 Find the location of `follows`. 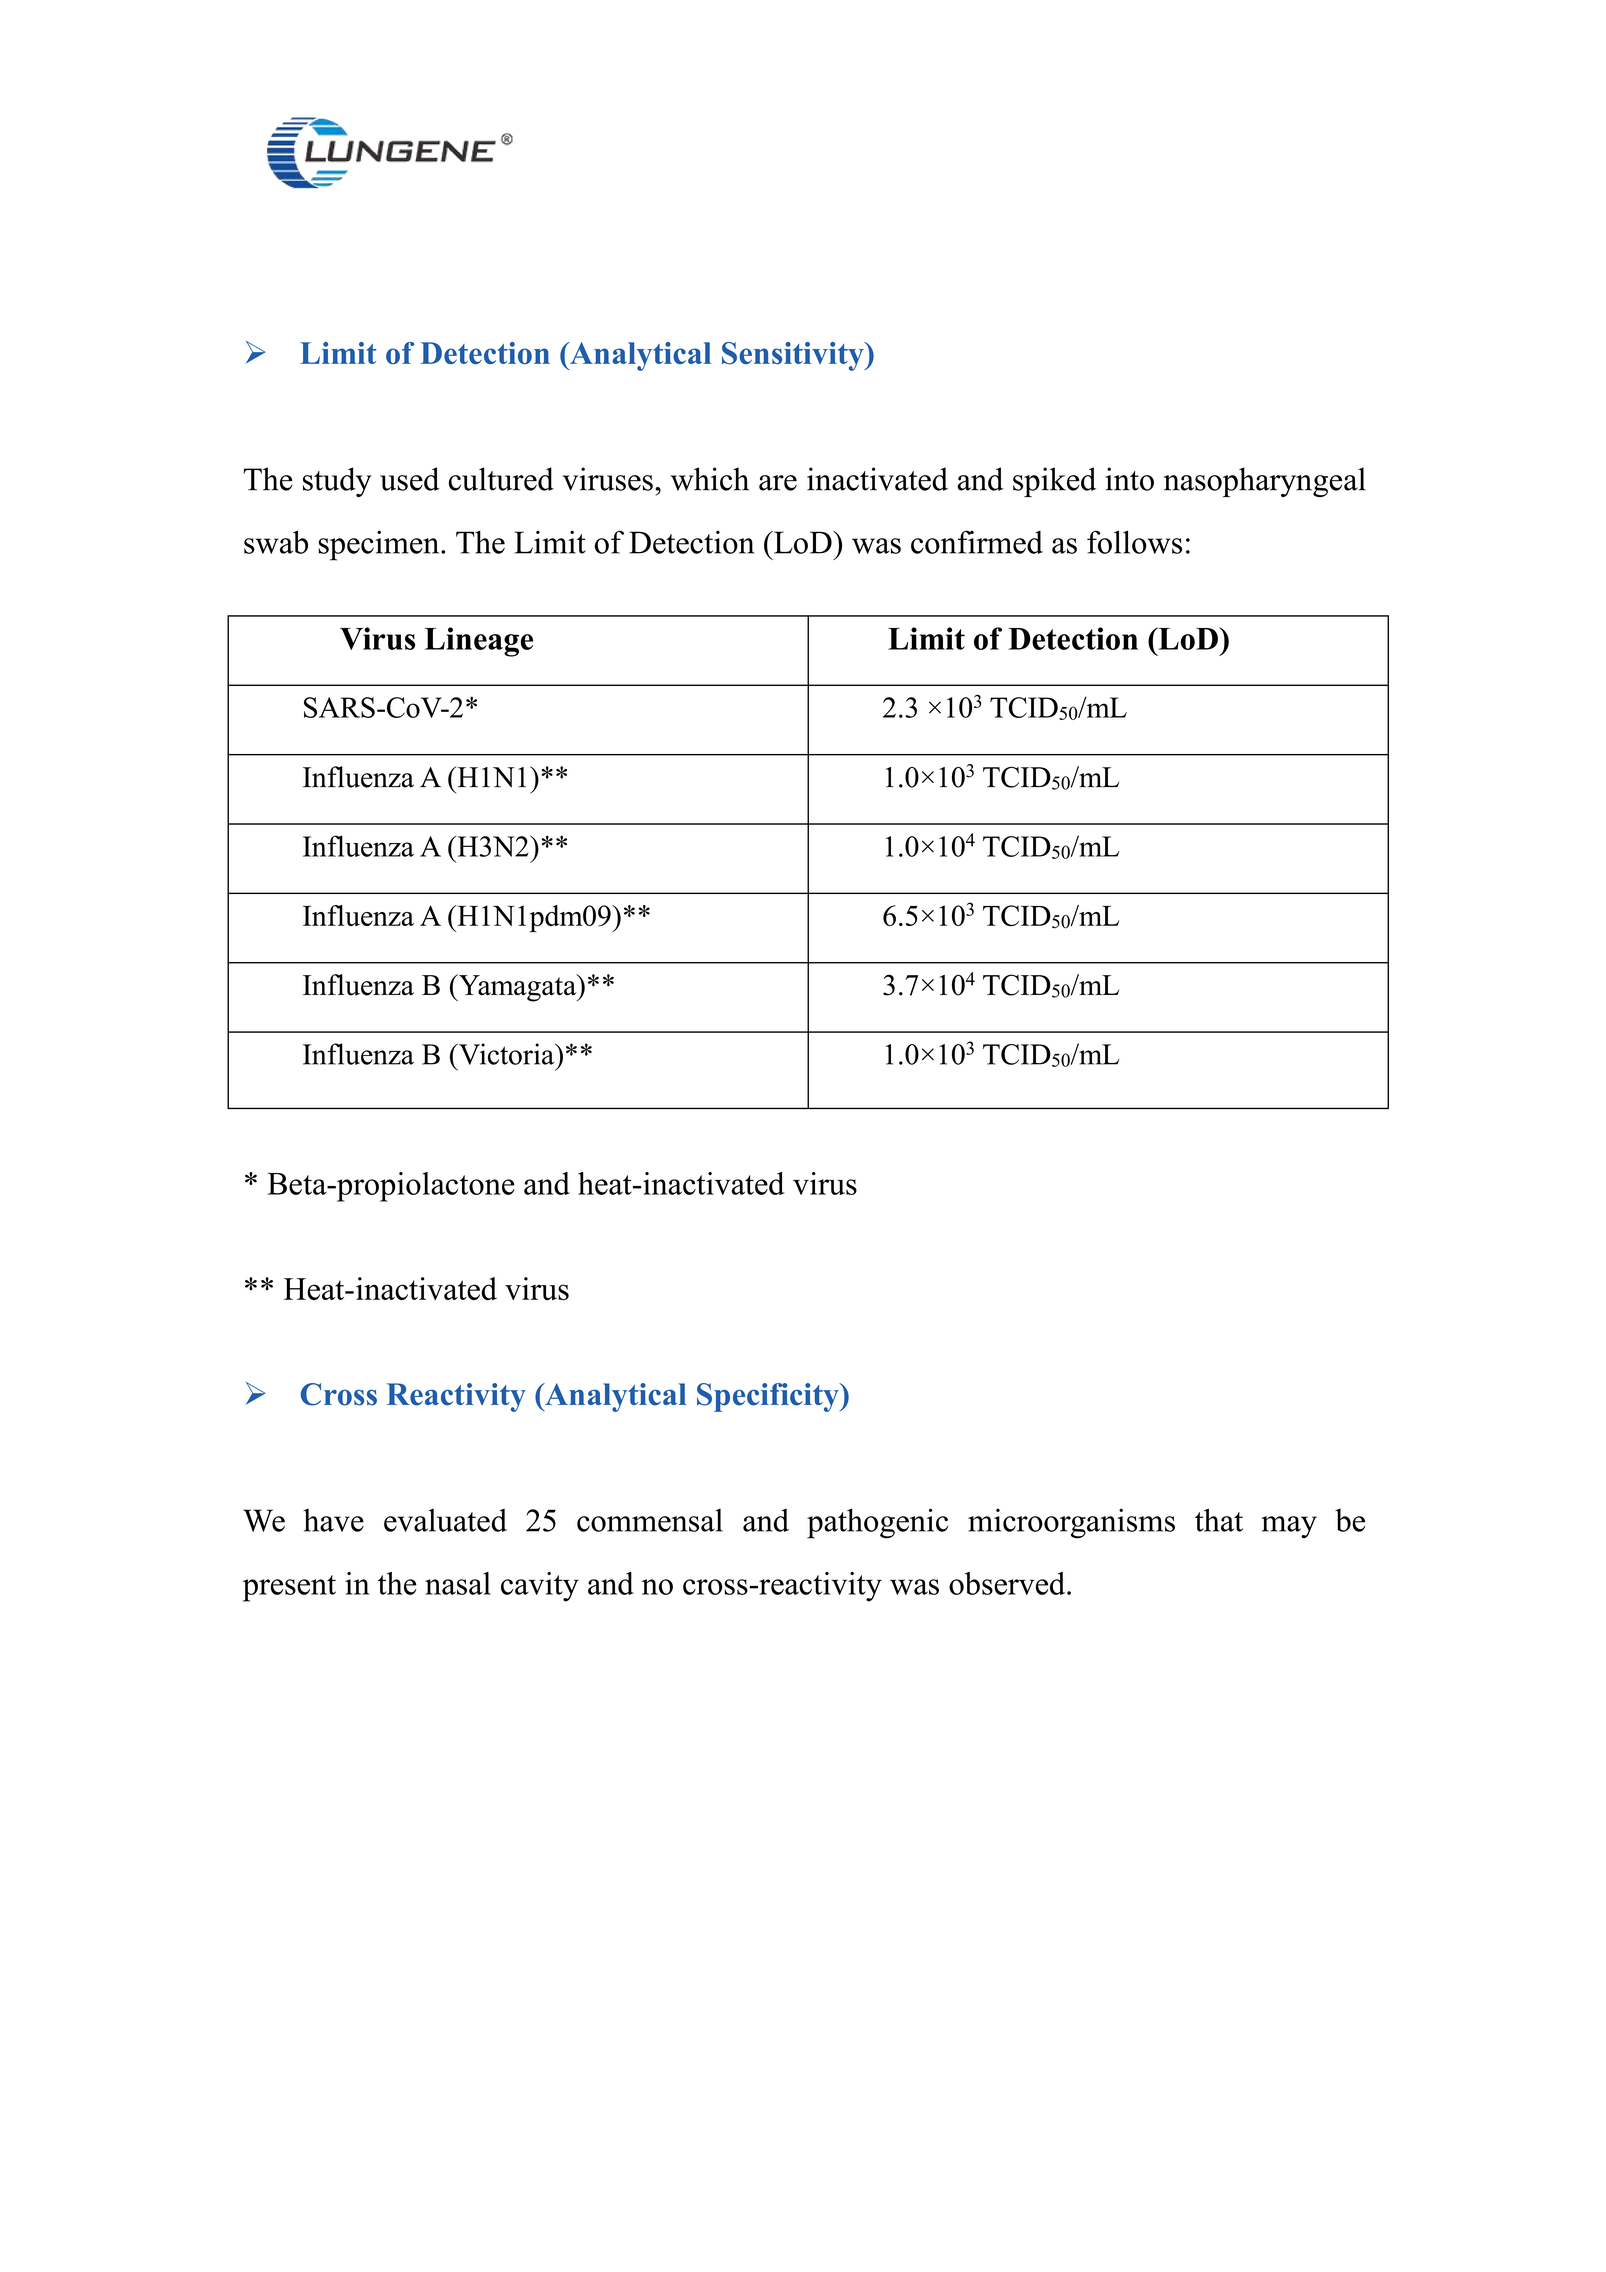

follows is located at coordinates (1134, 542).
